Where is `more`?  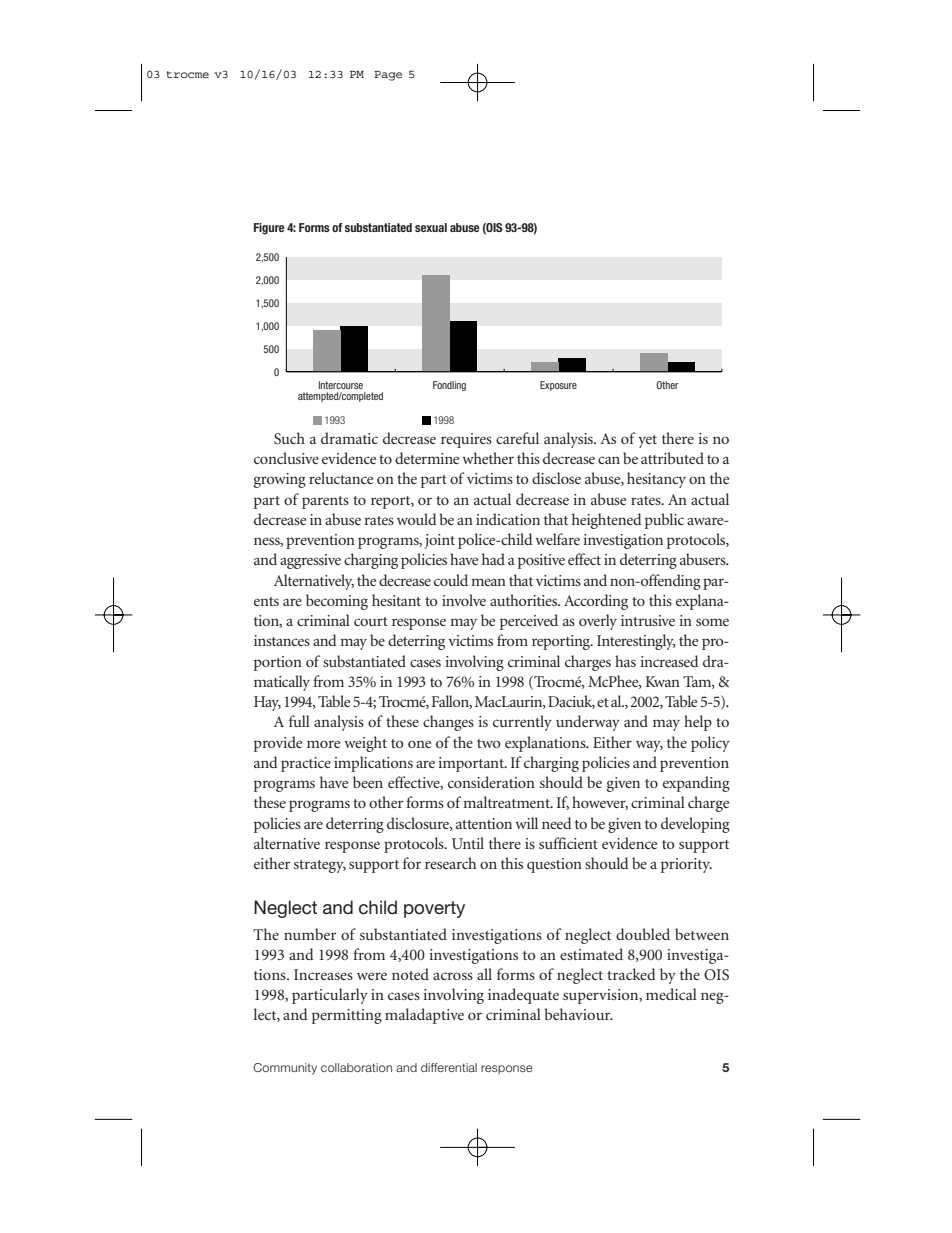 more is located at coordinates (323, 744).
